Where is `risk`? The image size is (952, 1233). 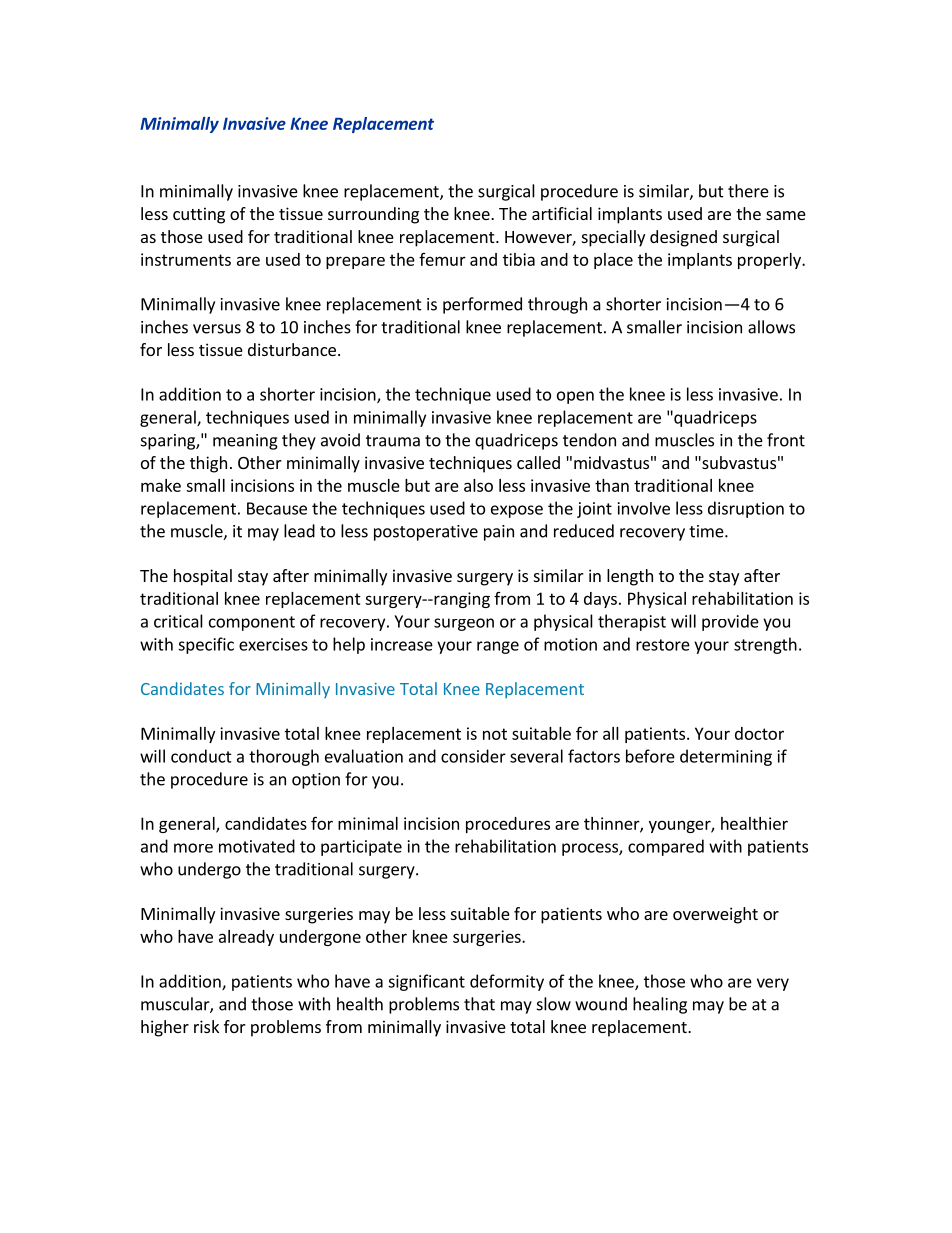 risk is located at coordinates (206, 1026).
